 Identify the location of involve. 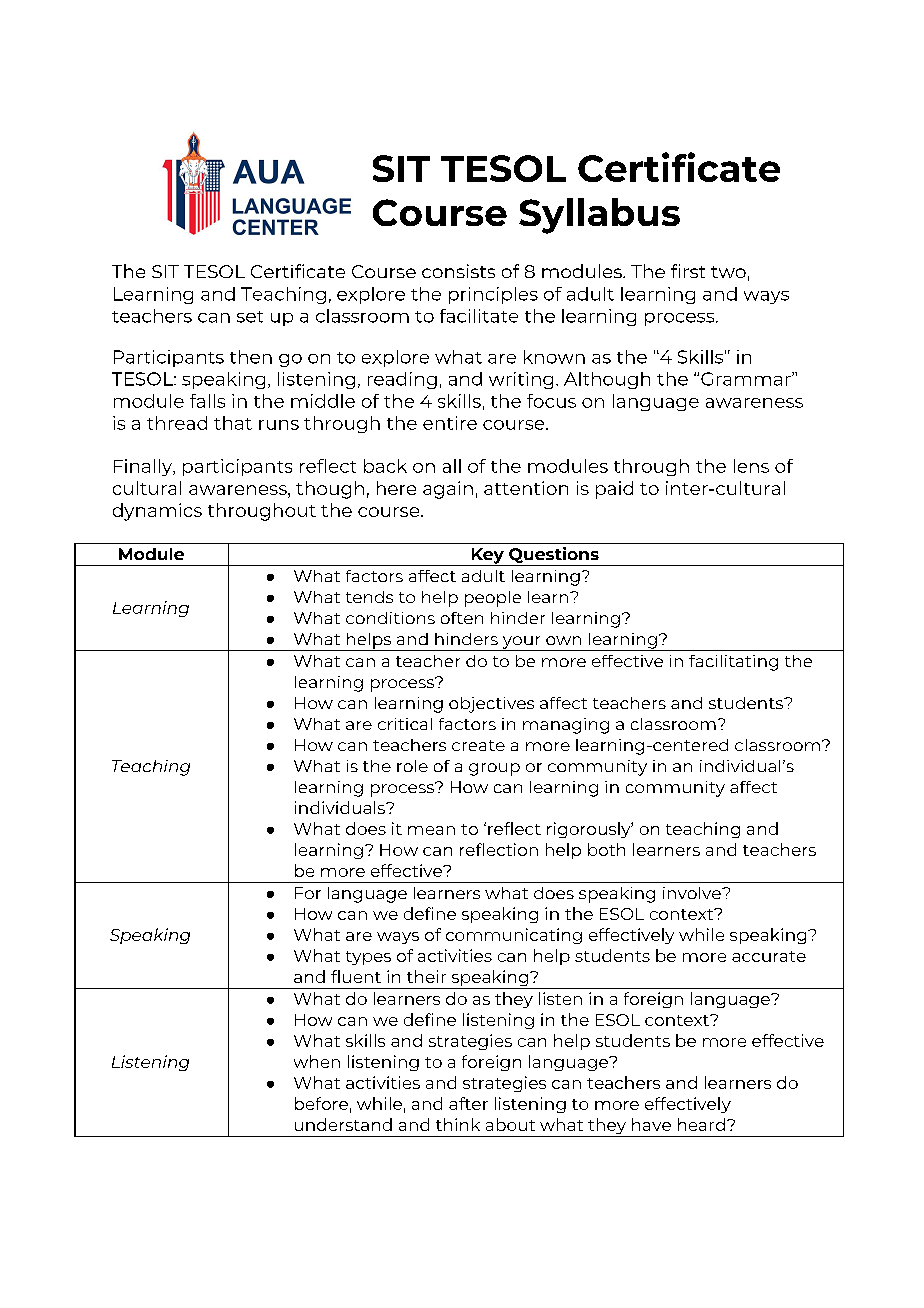
(693, 893).
